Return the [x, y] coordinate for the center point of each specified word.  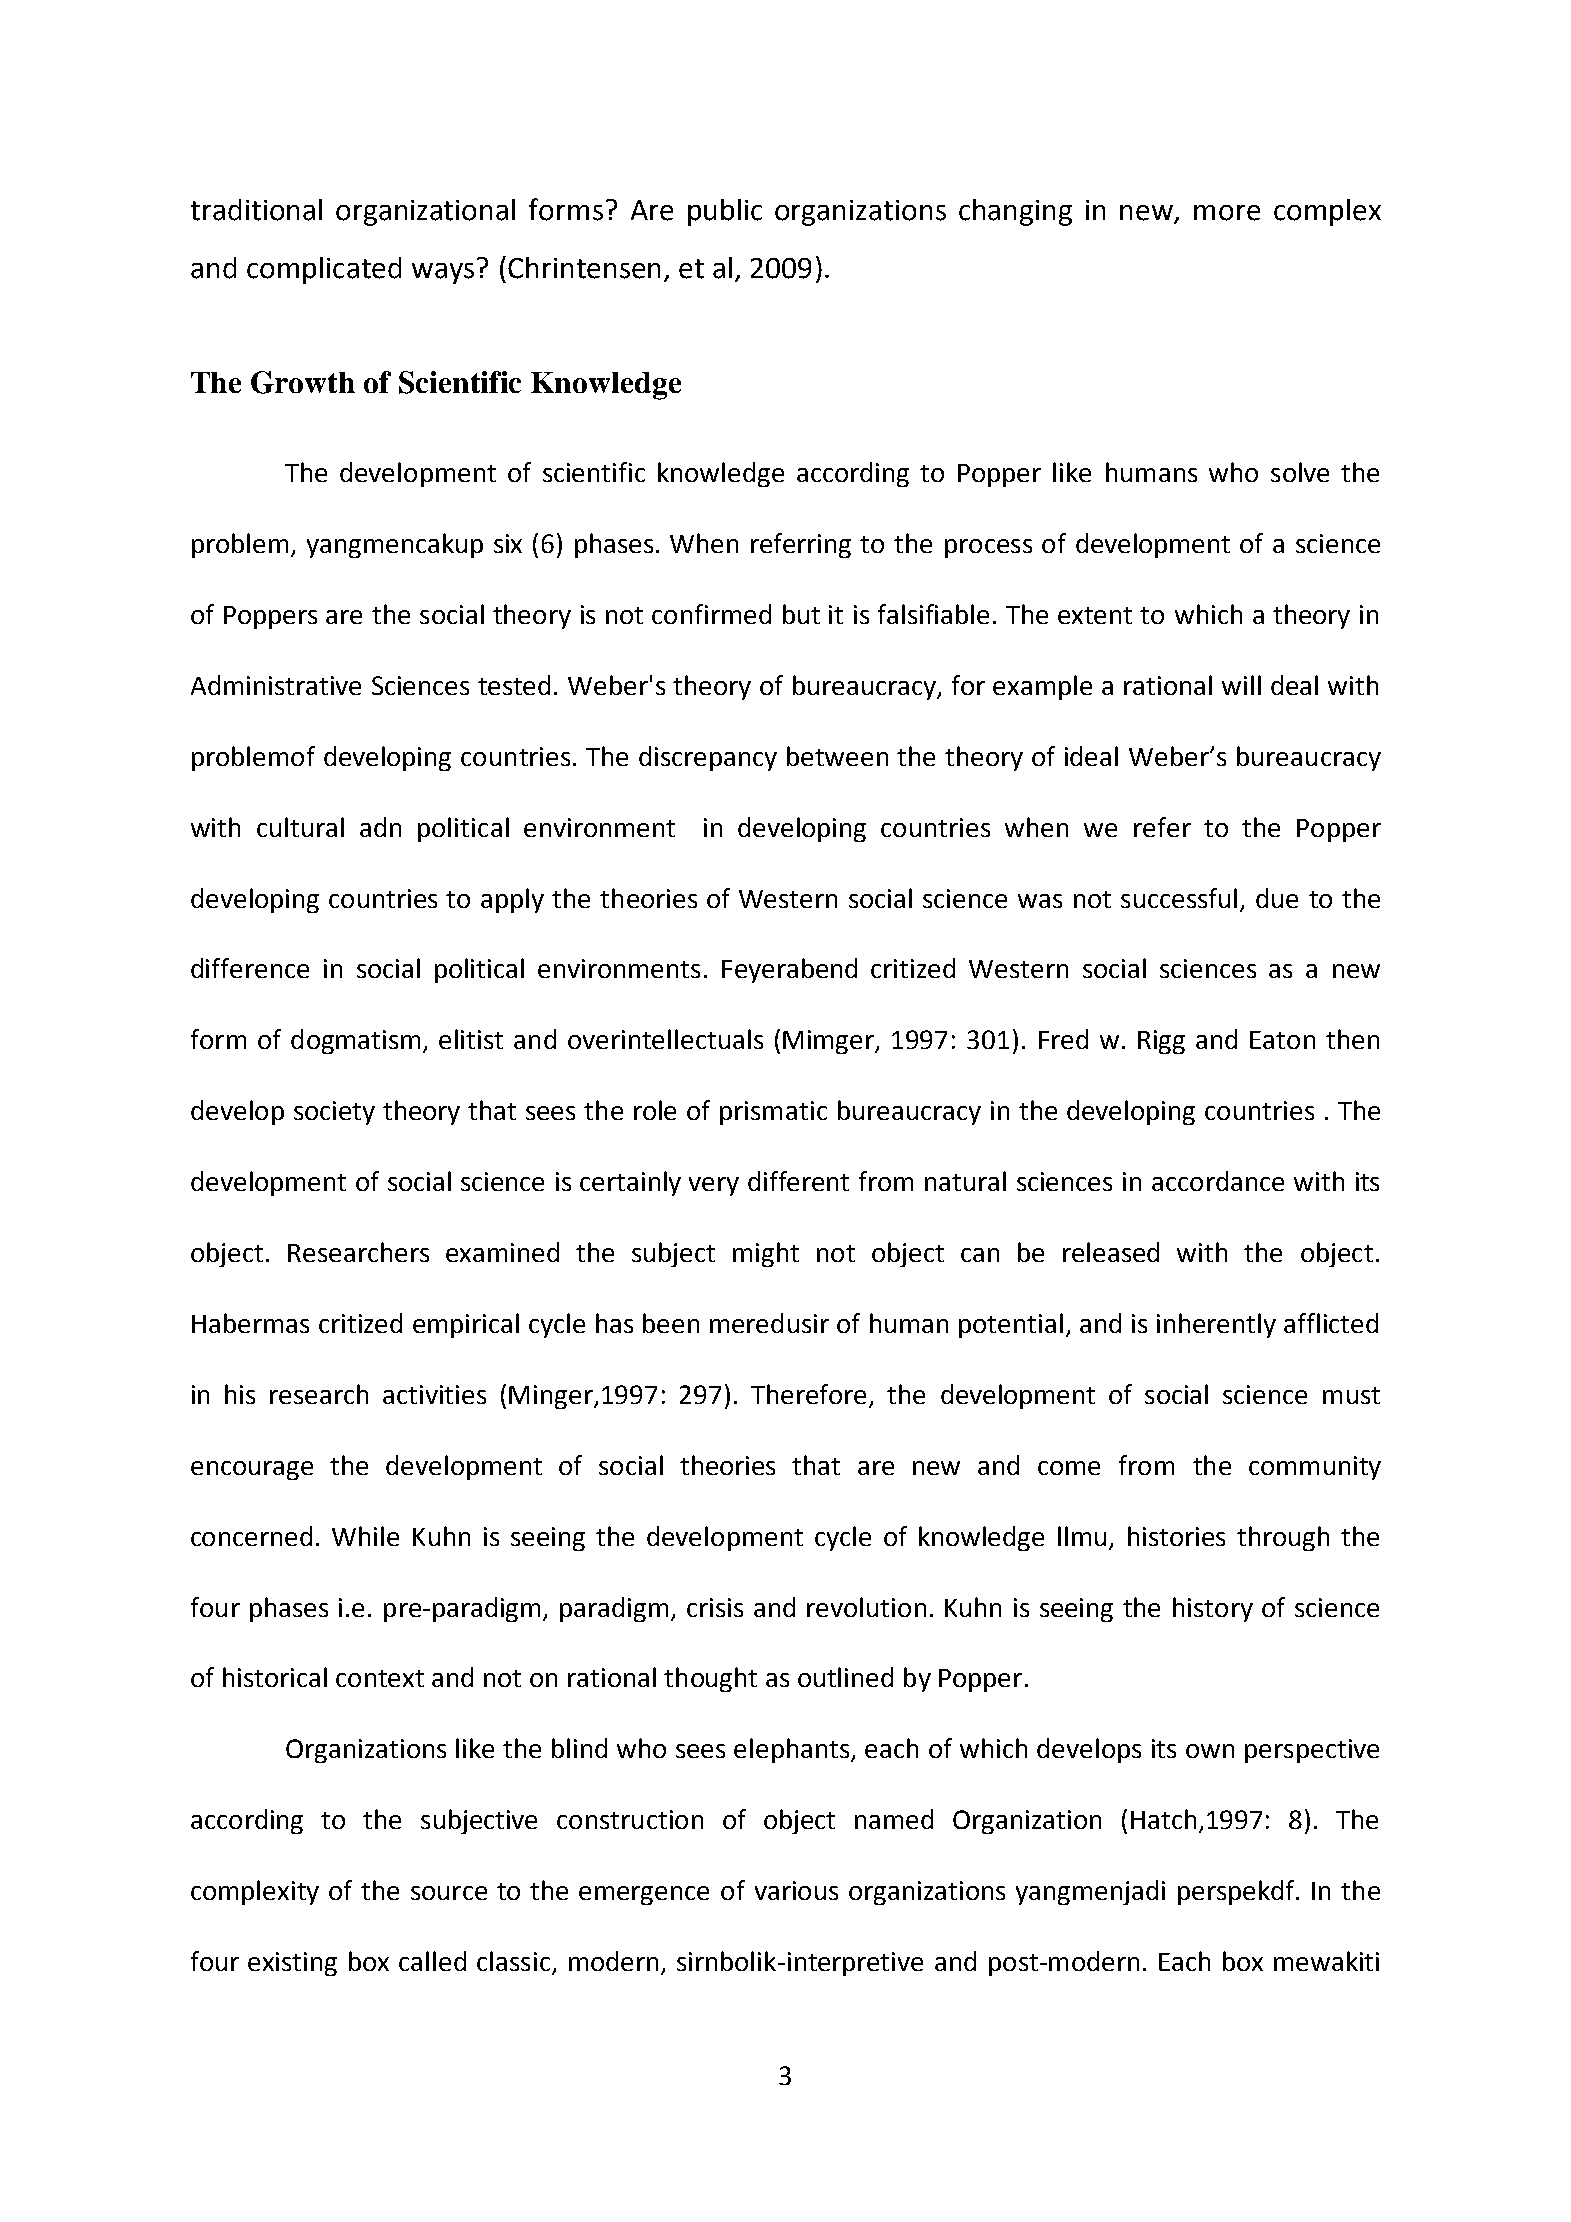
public [725, 212]
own [1210, 1751]
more [1227, 213]
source [449, 1893]
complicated [324, 270]
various [796, 1890]
